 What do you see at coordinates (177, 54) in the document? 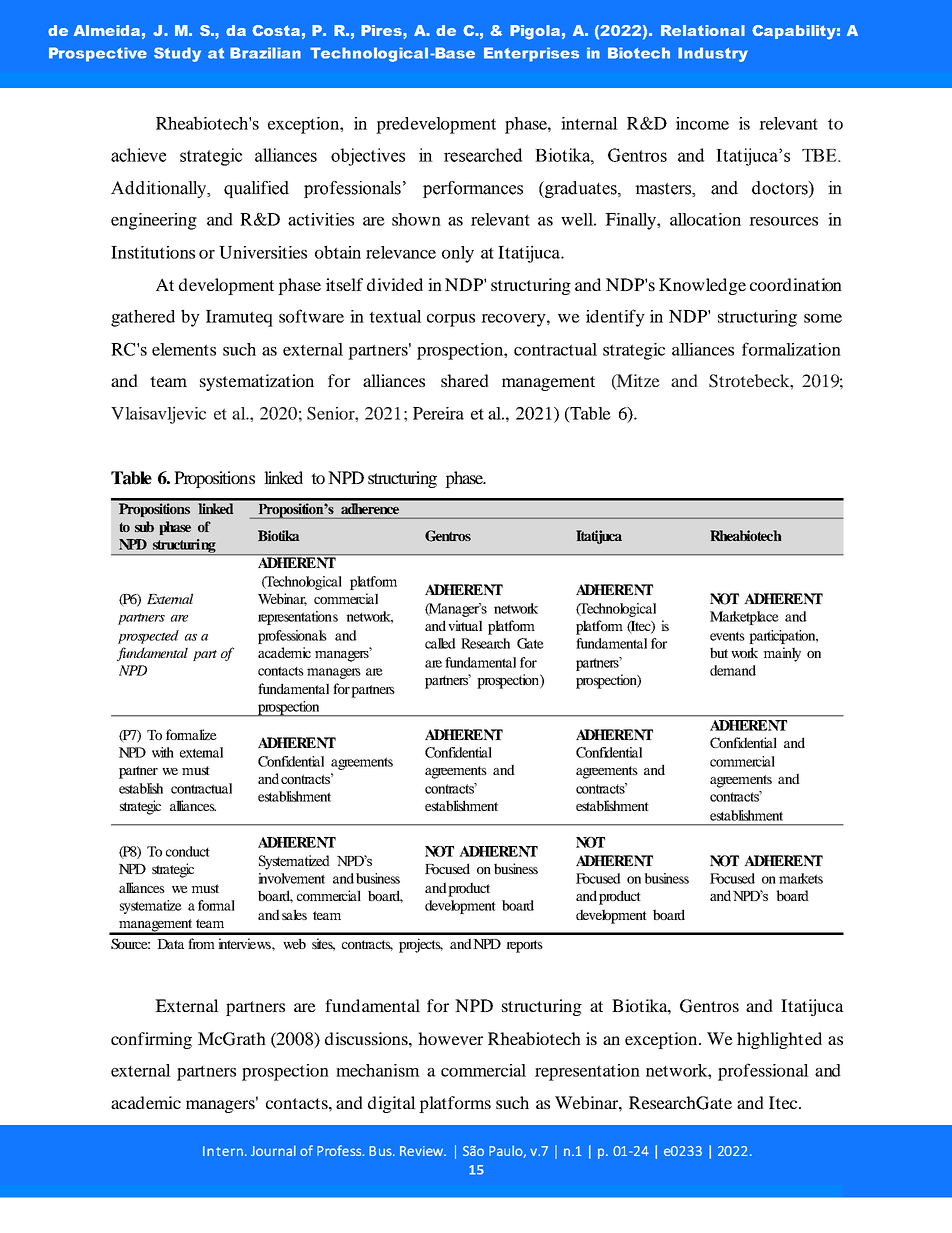
I see `Study` at bounding box center [177, 54].
